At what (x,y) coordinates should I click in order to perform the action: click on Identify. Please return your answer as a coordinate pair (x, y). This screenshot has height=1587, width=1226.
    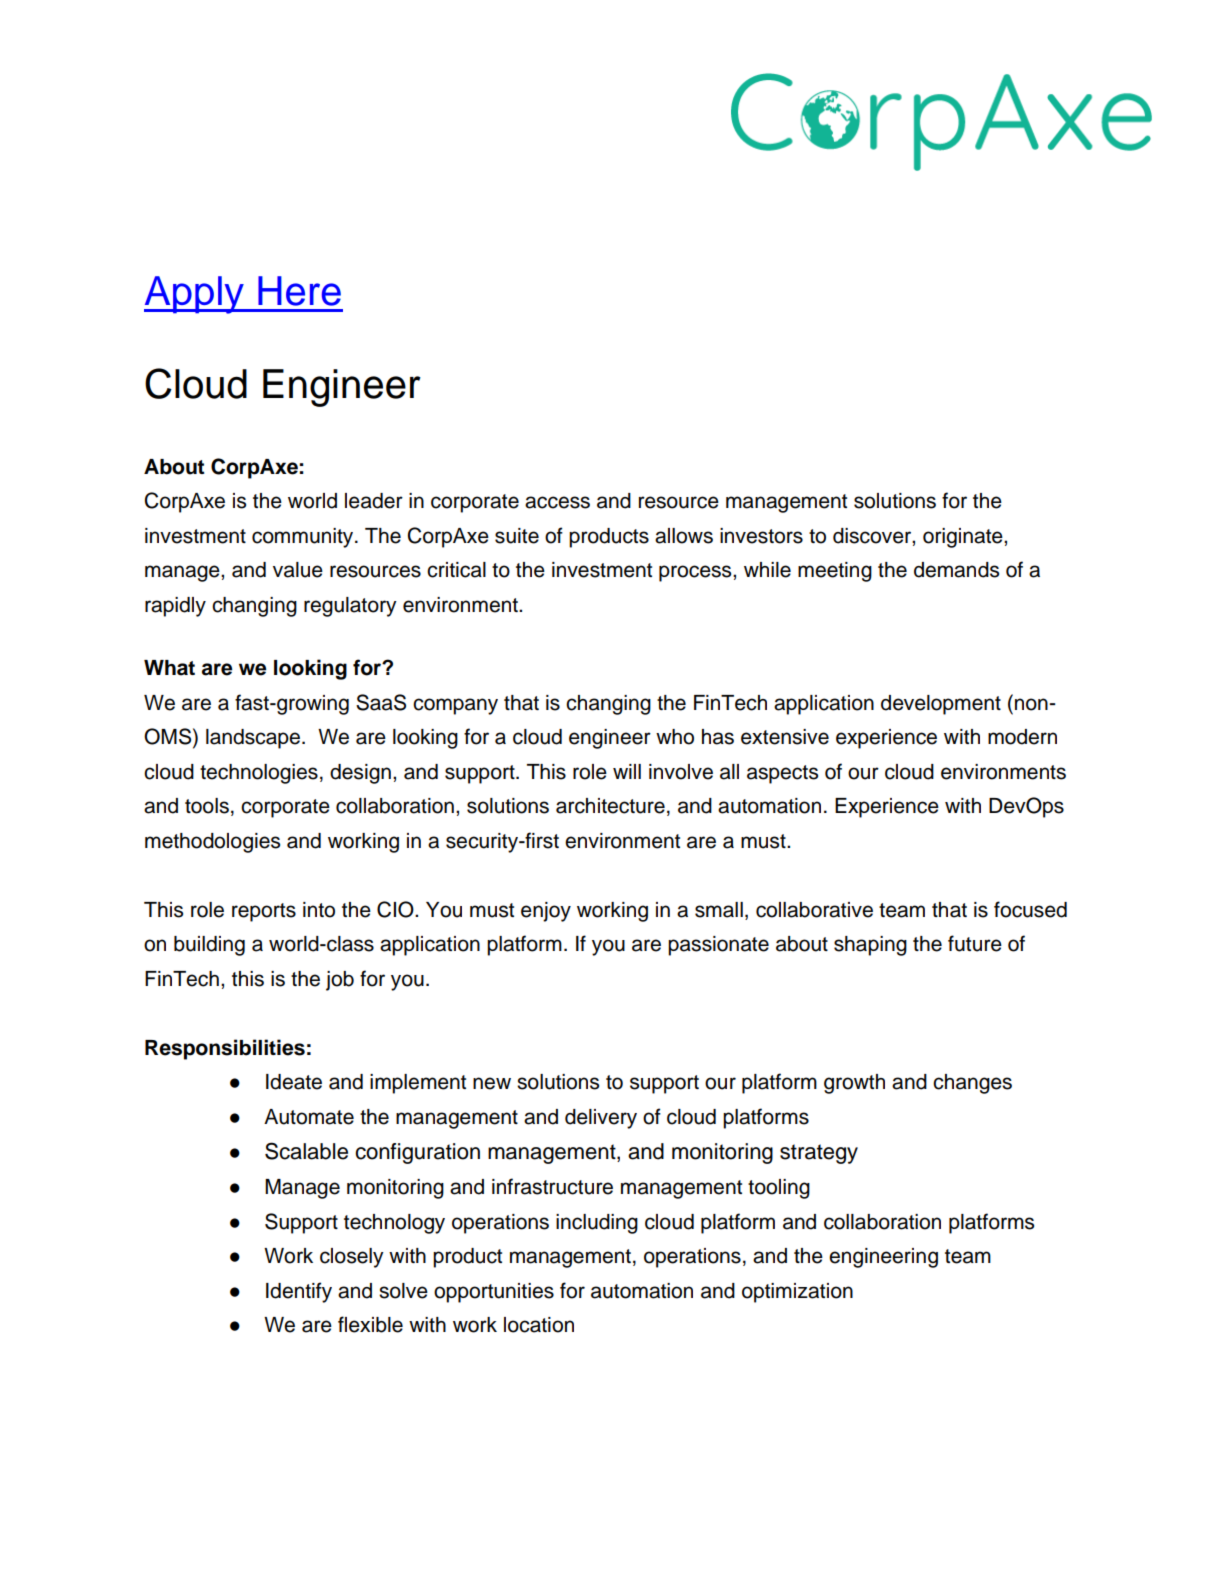
    Looking at the image, I should click on (299, 1292).
